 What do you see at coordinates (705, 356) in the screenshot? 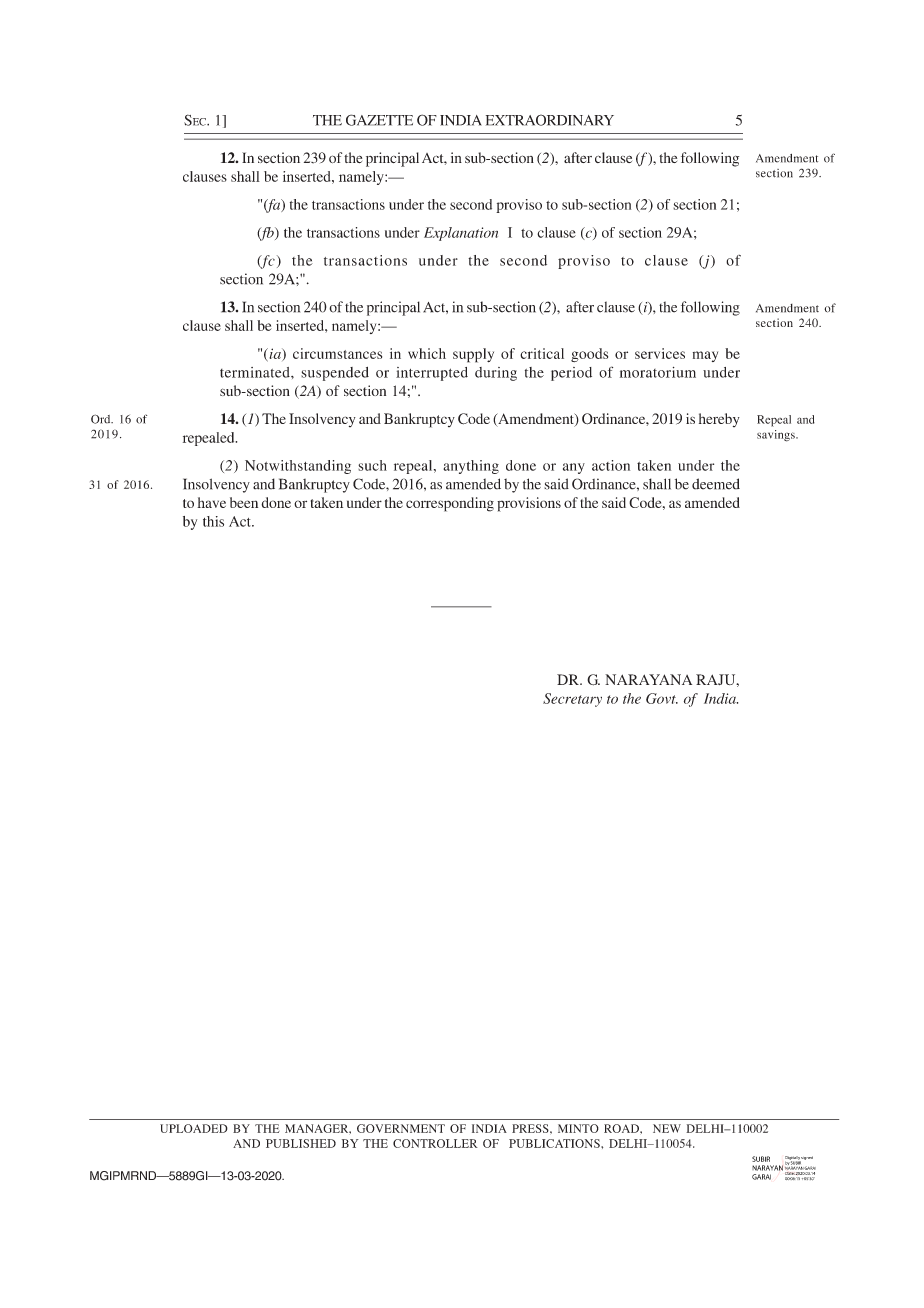
I see `may` at bounding box center [705, 356].
